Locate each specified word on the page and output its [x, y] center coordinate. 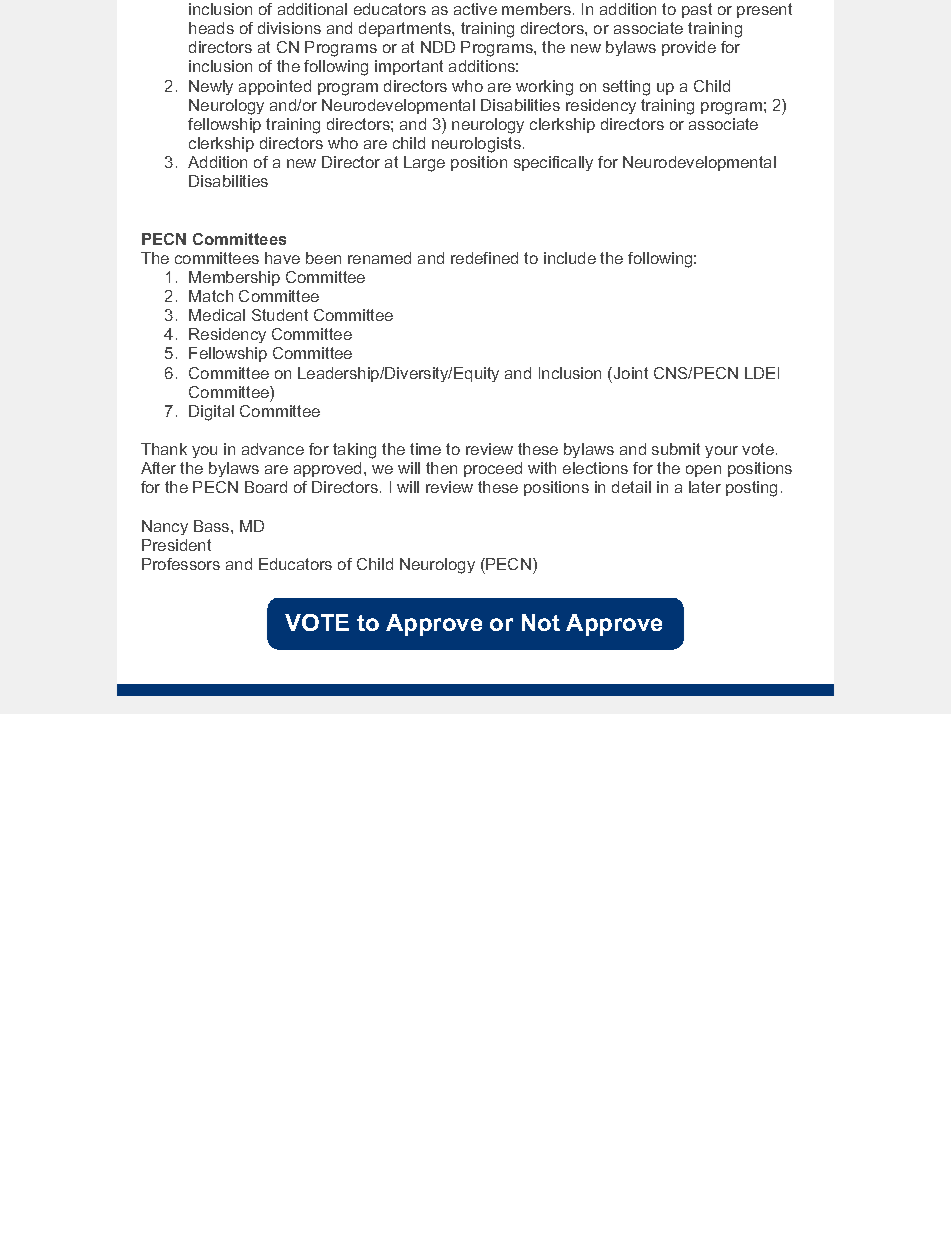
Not [541, 622]
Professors [181, 564]
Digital [211, 413]
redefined [484, 258]
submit [676, 449]
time [425, 449]
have [282, 258]
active [475, 9]
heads [211, 28]
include [570, 258]
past [697, 10]
